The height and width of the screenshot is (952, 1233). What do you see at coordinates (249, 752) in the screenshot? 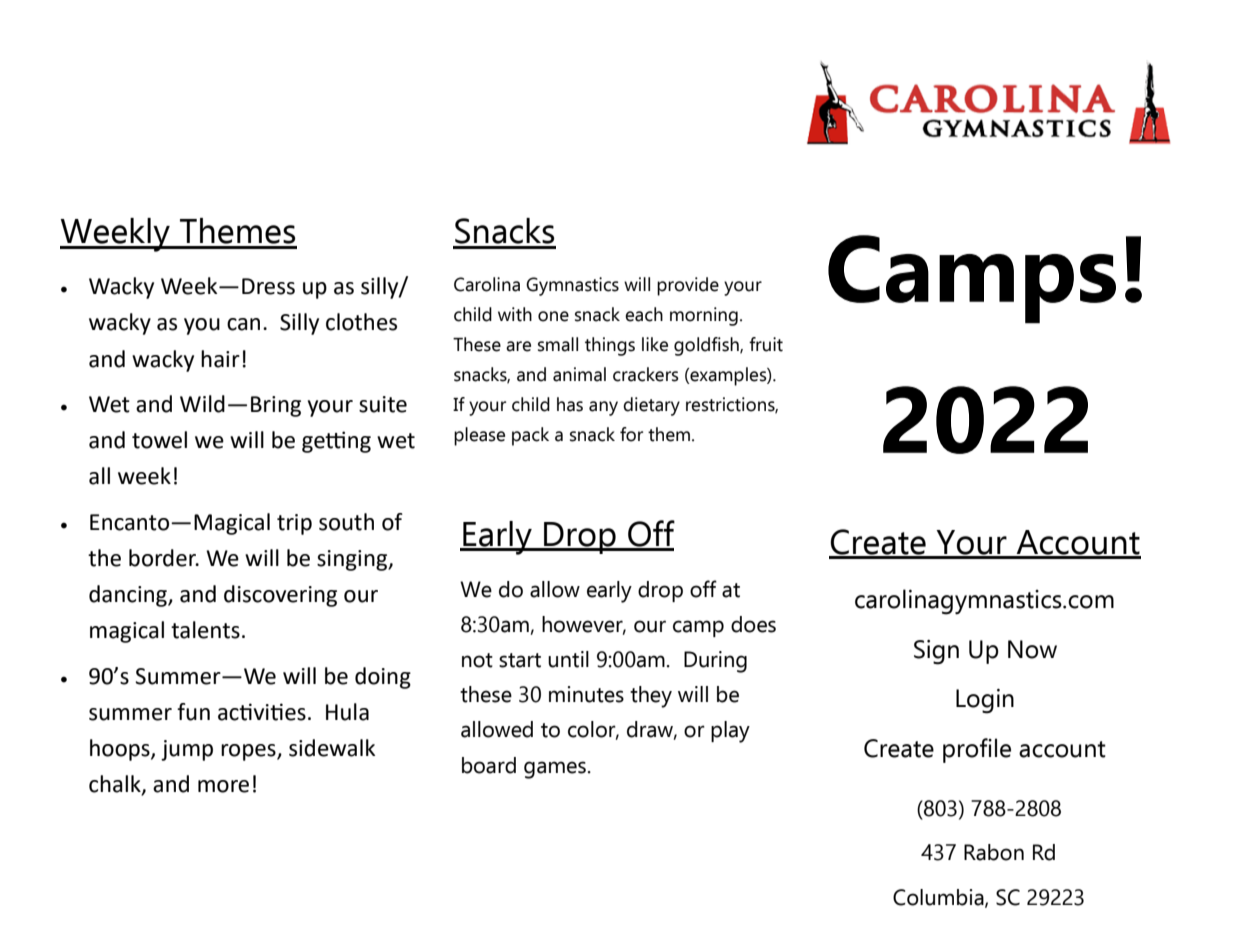
I see `ropes` at bounding box center [249, 752].
